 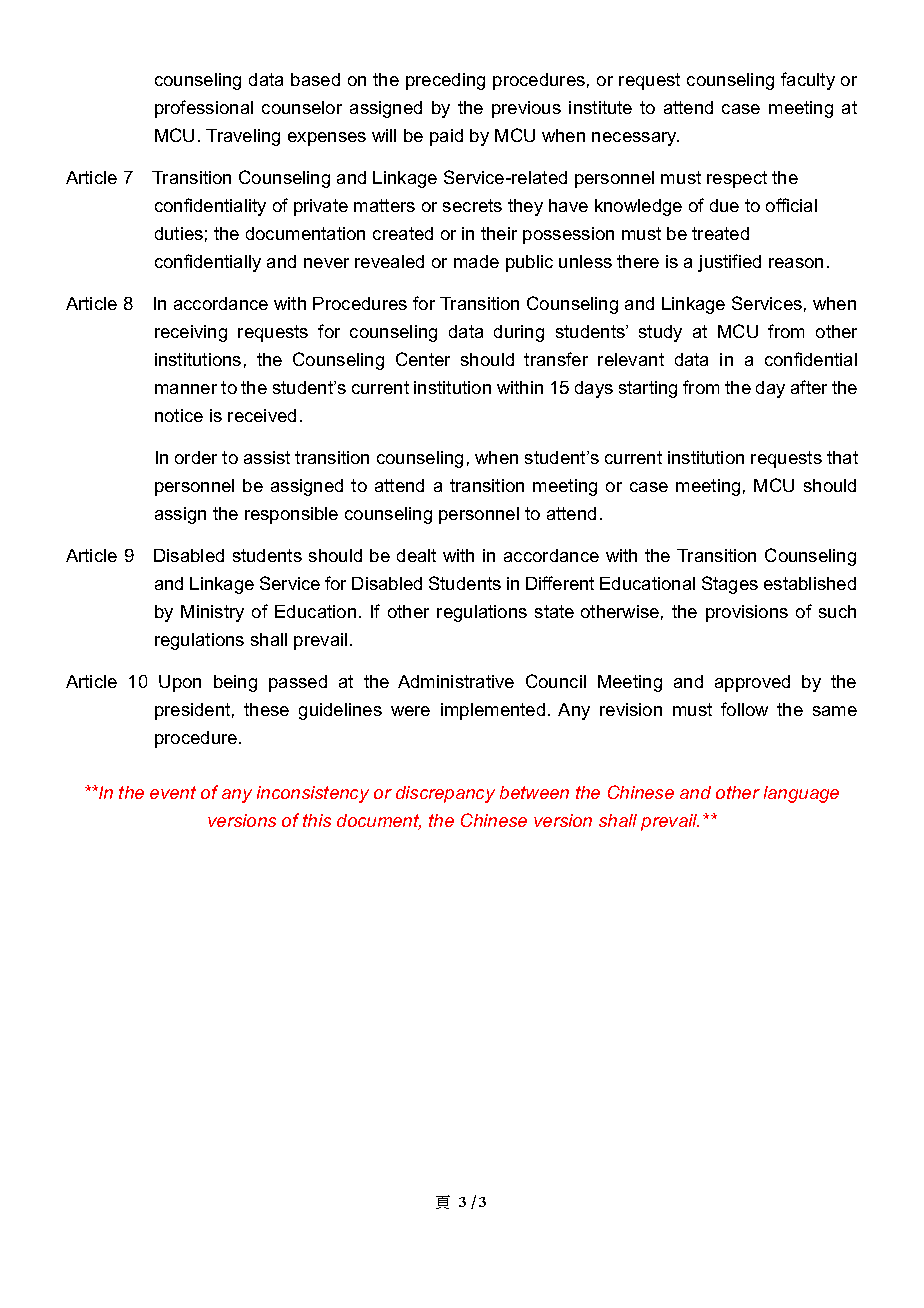 I want to click on Stages, so click(x=730, y=585).
